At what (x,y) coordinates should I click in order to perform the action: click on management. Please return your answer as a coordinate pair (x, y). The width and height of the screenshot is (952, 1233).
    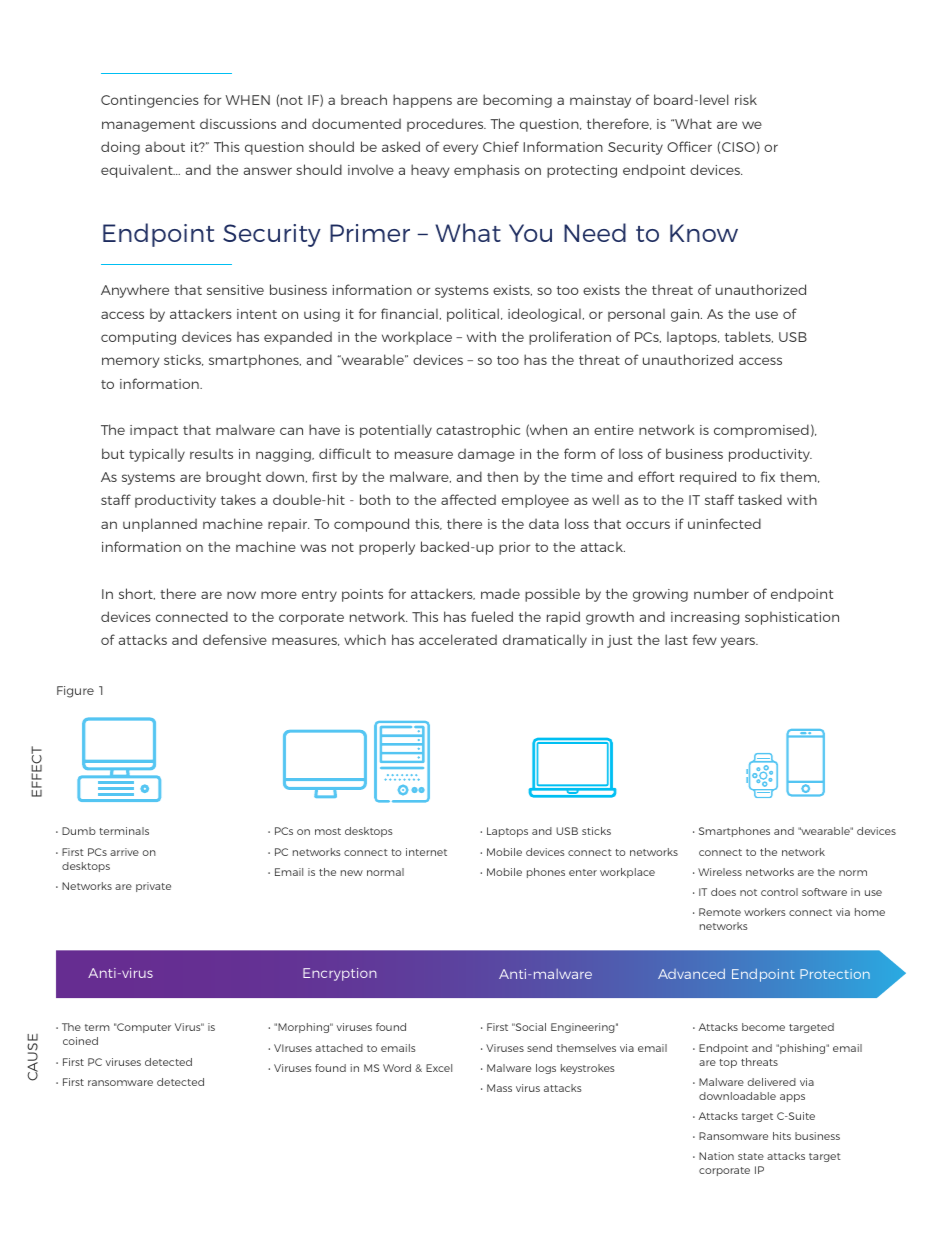
    Looking at the image, I should click on (148, 126).
